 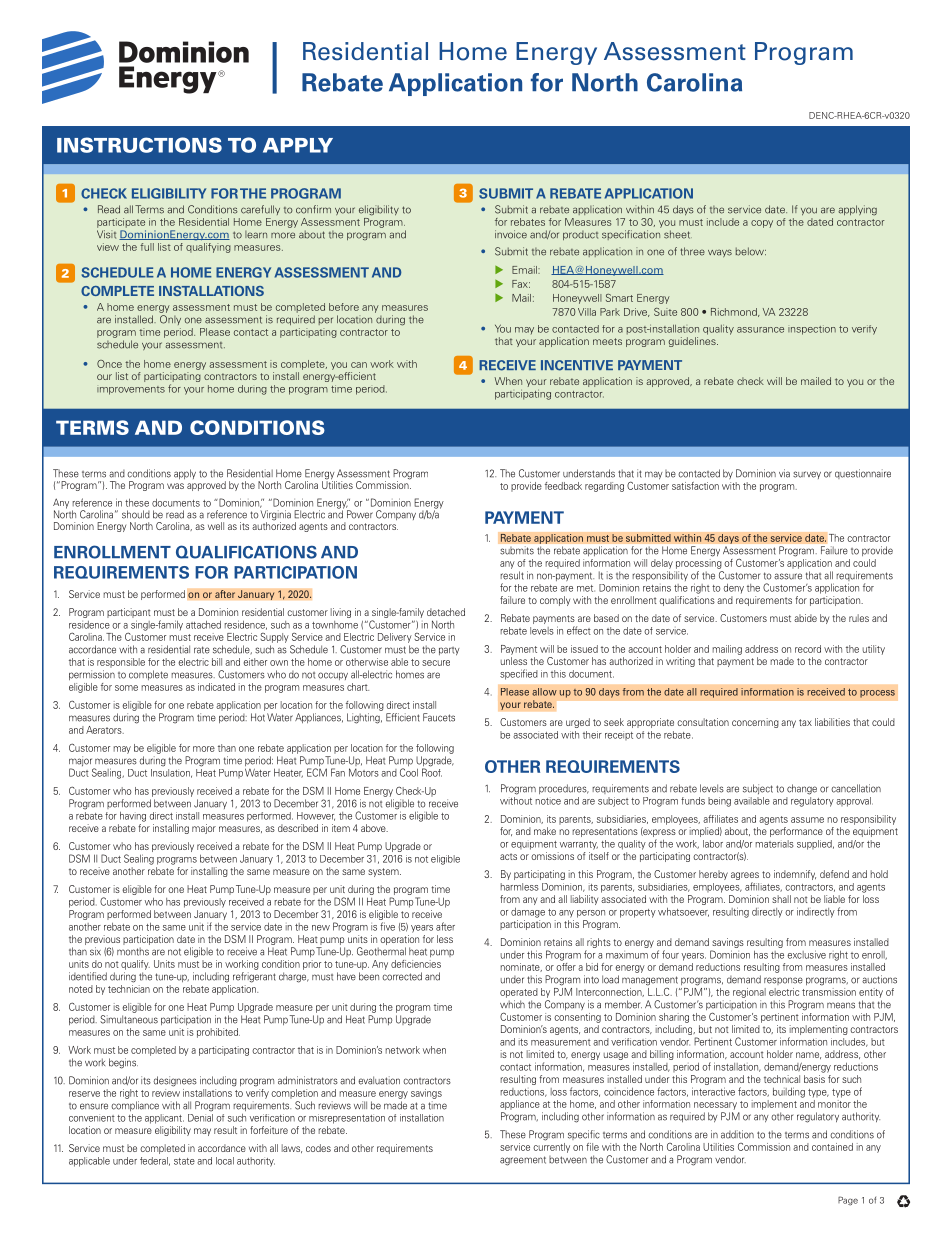 I want to click on indicated, so click(x=216, y=687).
